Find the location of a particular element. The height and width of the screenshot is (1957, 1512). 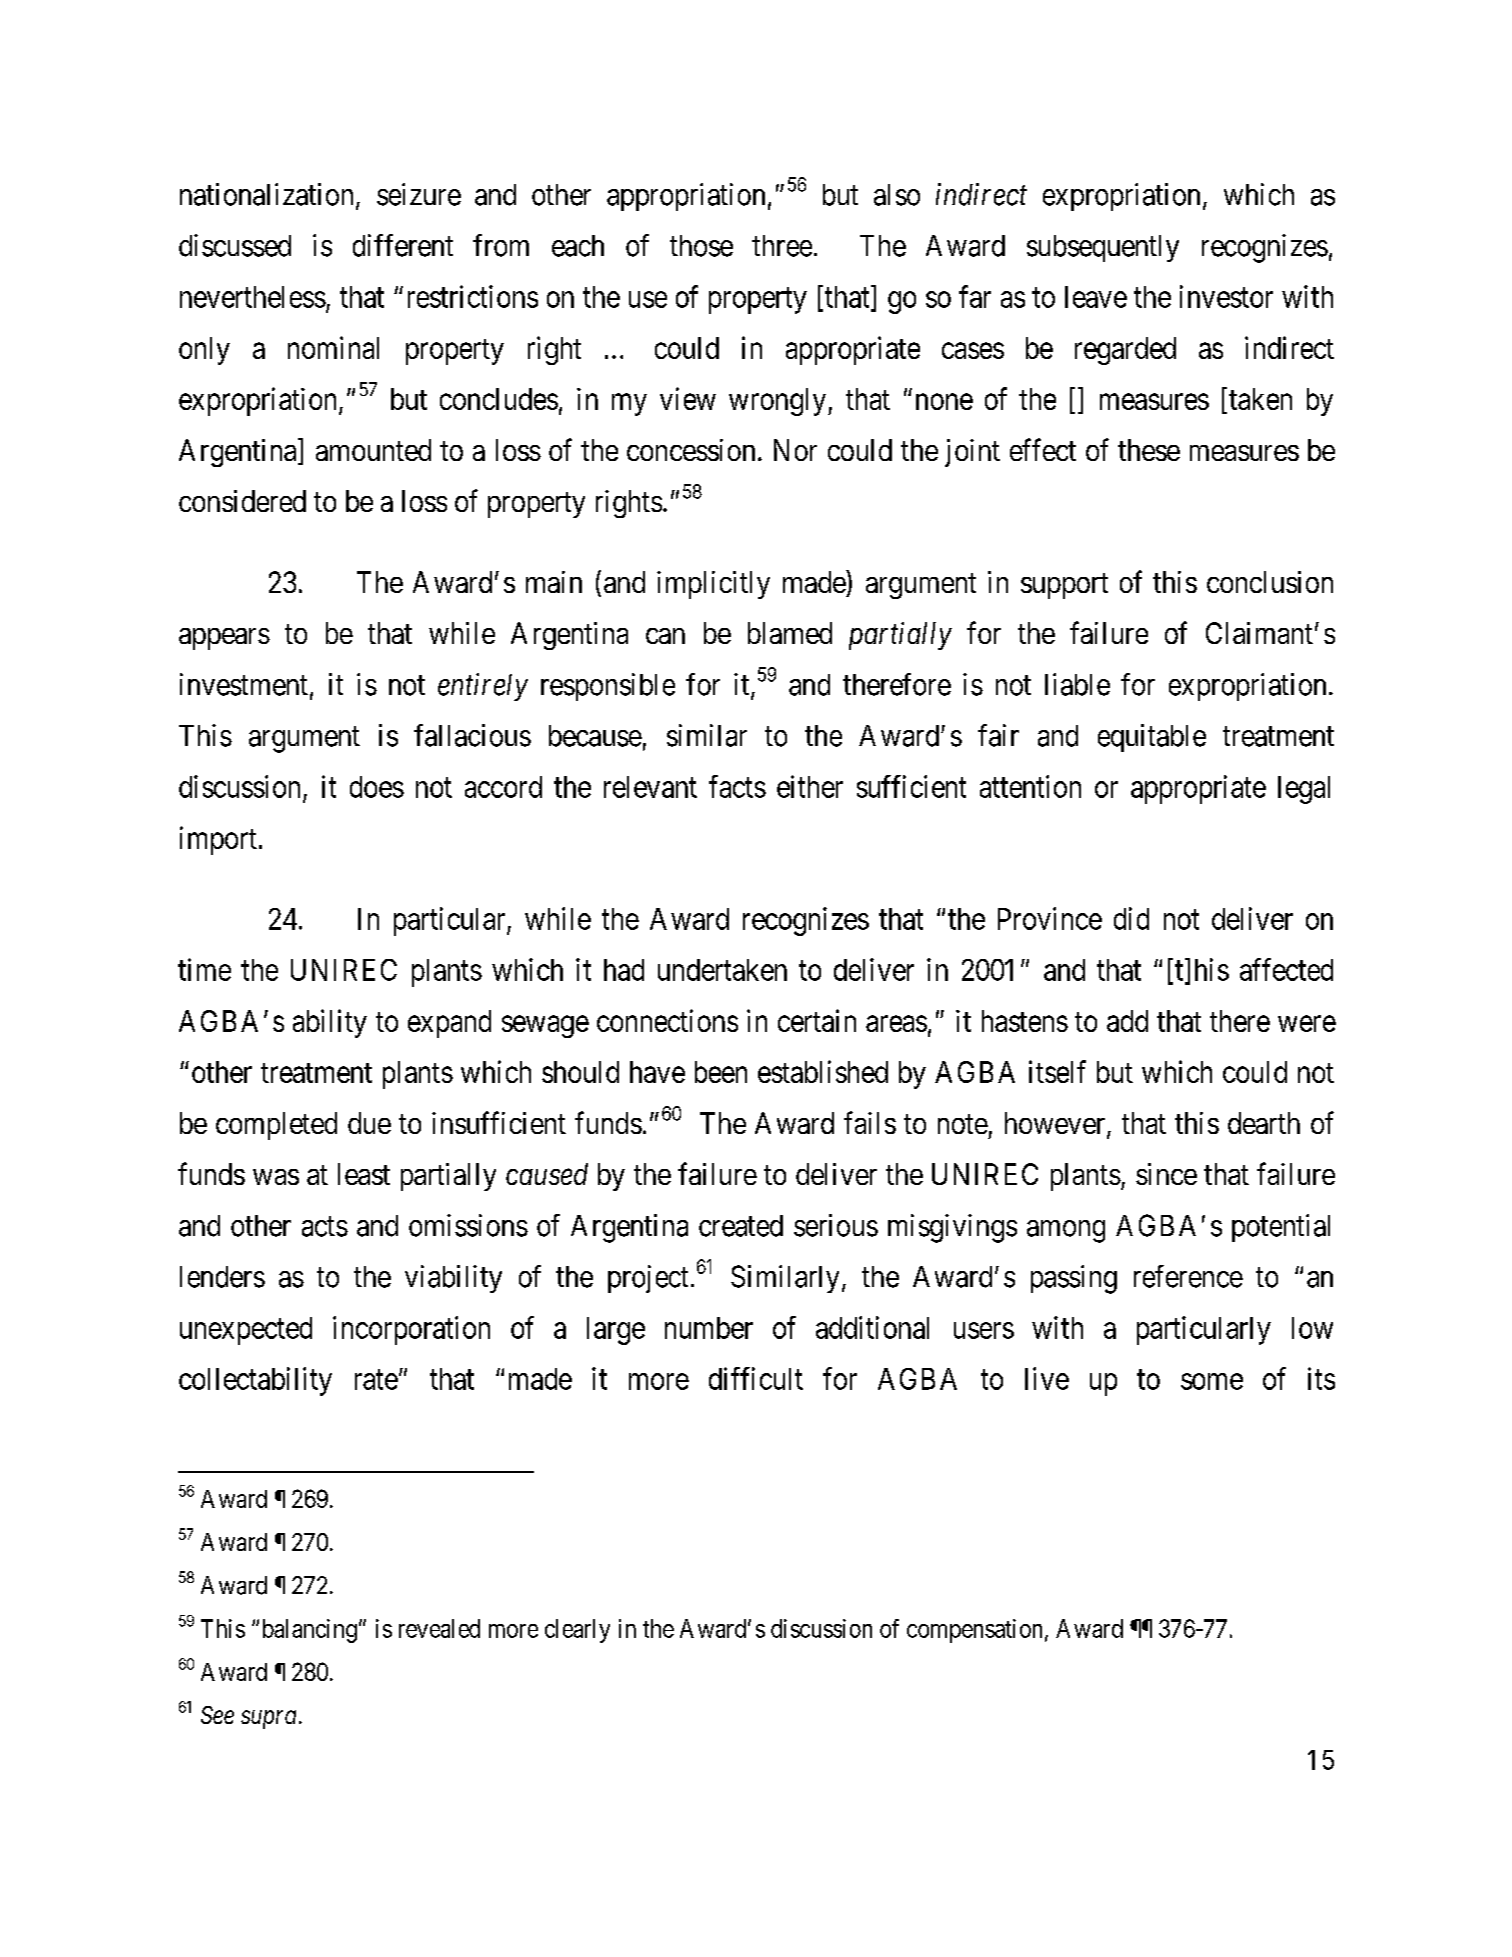

either is located at coordinates (810, 786).
